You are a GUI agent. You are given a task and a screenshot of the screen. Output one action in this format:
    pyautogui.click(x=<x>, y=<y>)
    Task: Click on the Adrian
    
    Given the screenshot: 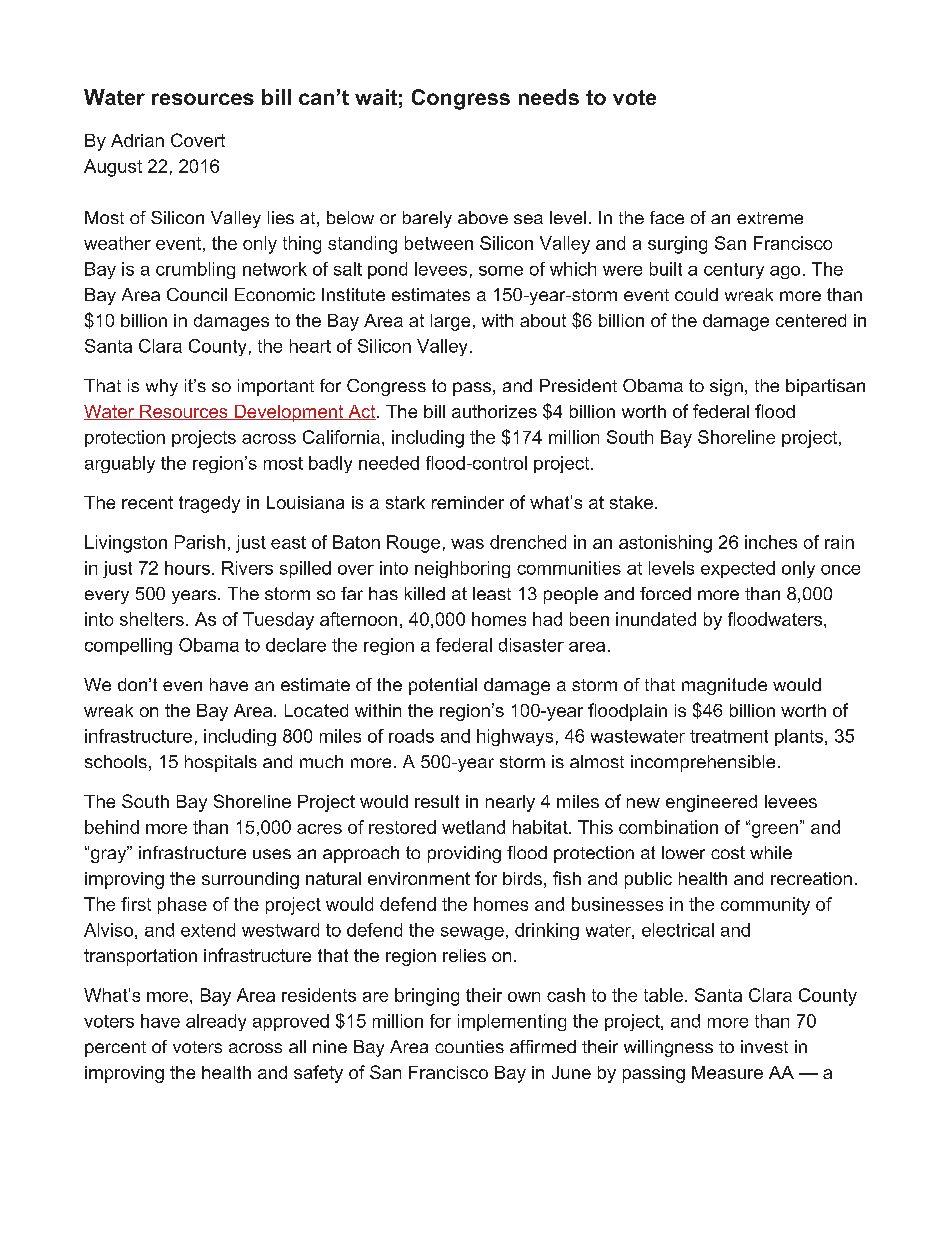 What is the action you would take?
    pyautogui.click(x=137, y=140)
